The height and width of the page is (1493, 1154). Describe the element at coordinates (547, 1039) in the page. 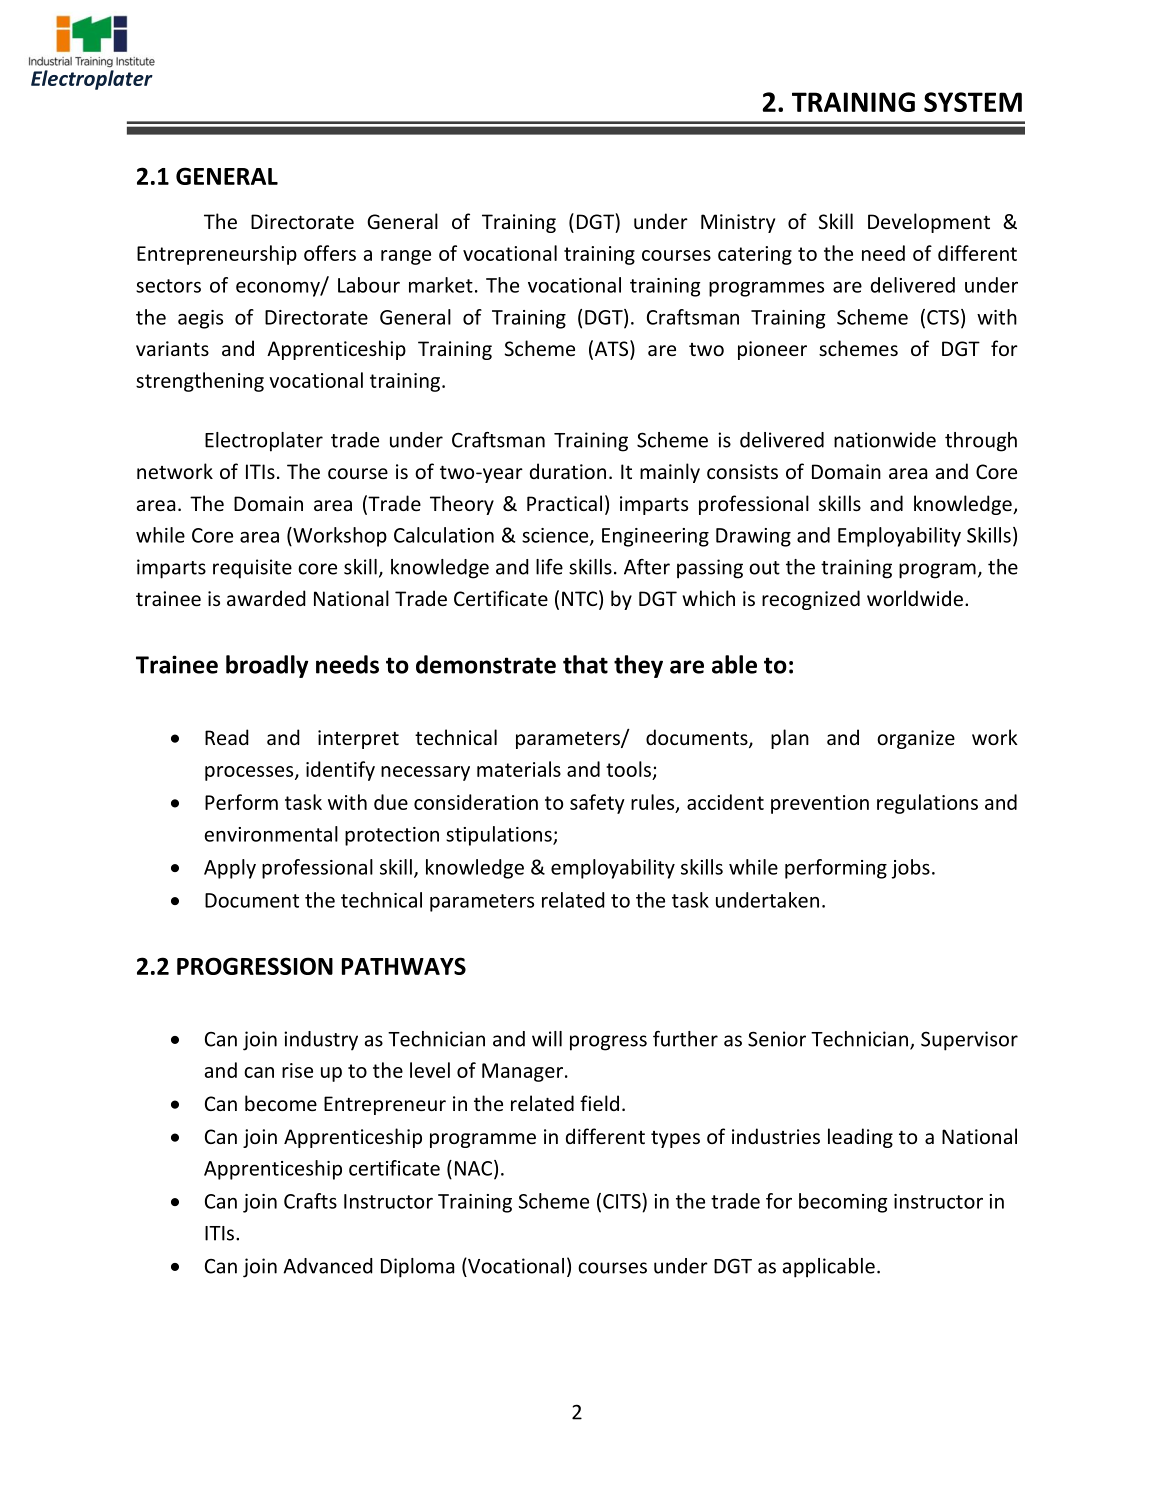

I see `will` at that location.
